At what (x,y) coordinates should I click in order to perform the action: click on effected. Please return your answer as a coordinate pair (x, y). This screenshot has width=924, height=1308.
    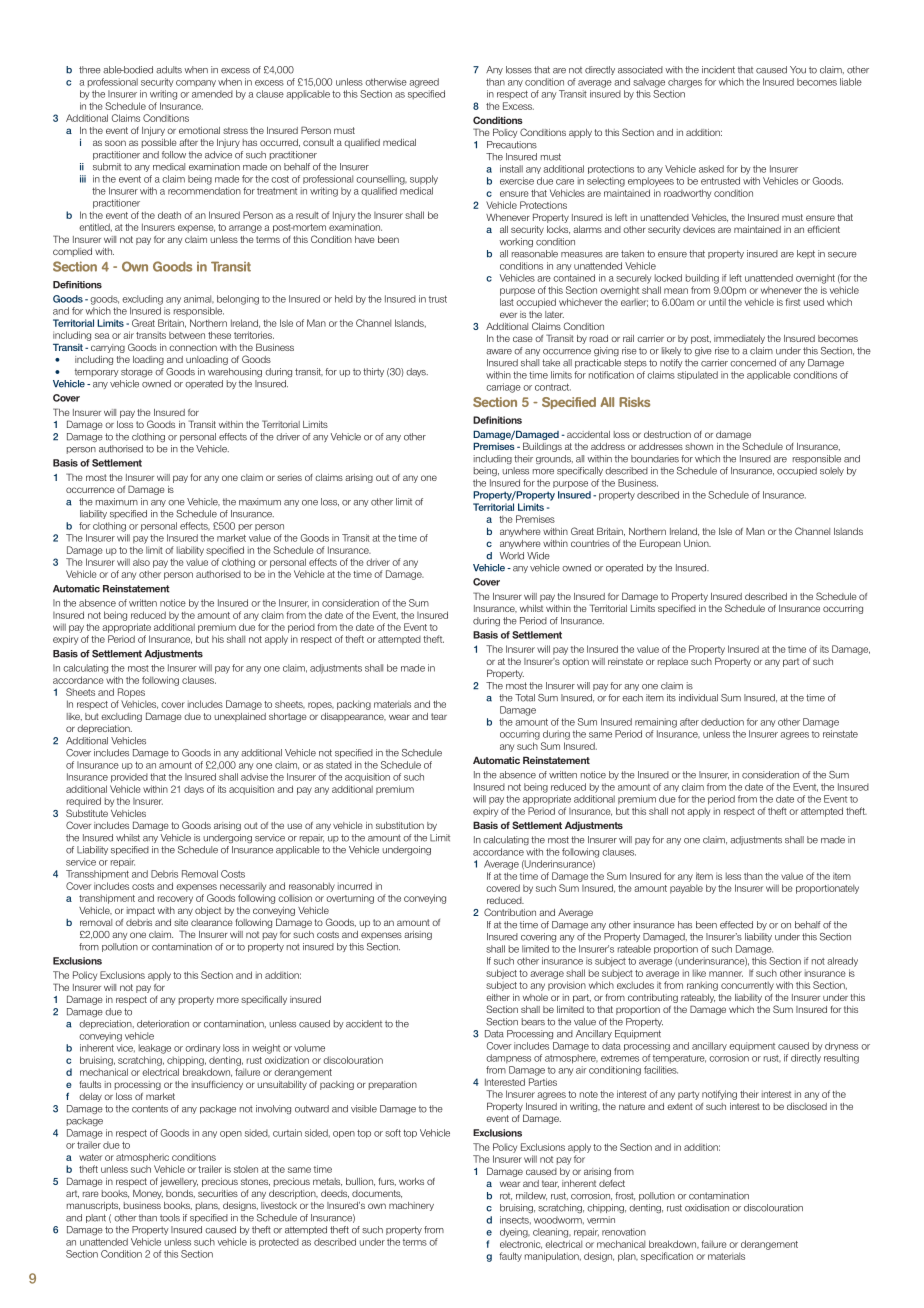
    Looking at the image, I should click on (736, 925).
